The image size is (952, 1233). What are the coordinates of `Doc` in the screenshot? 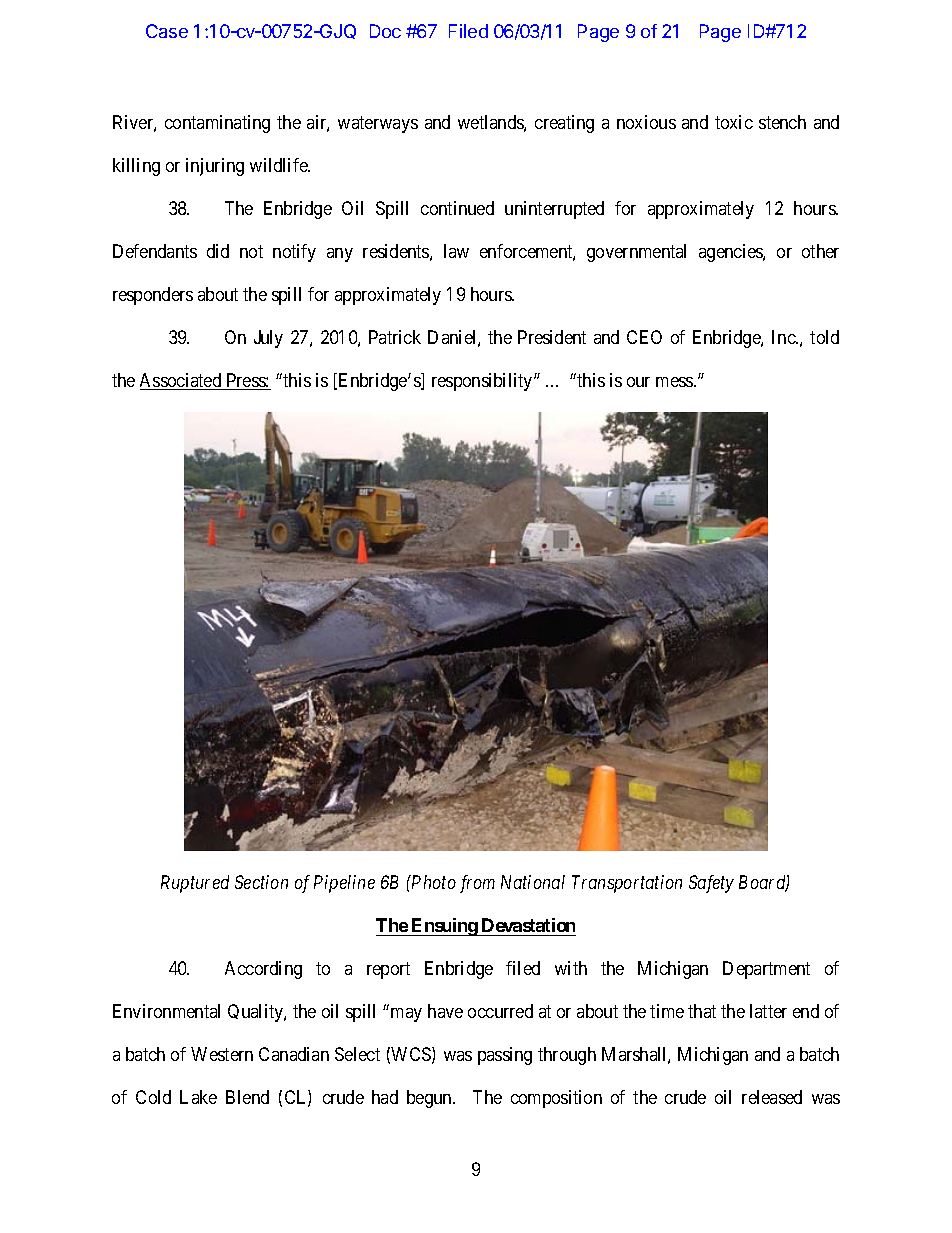 It's located at (385, 31).
